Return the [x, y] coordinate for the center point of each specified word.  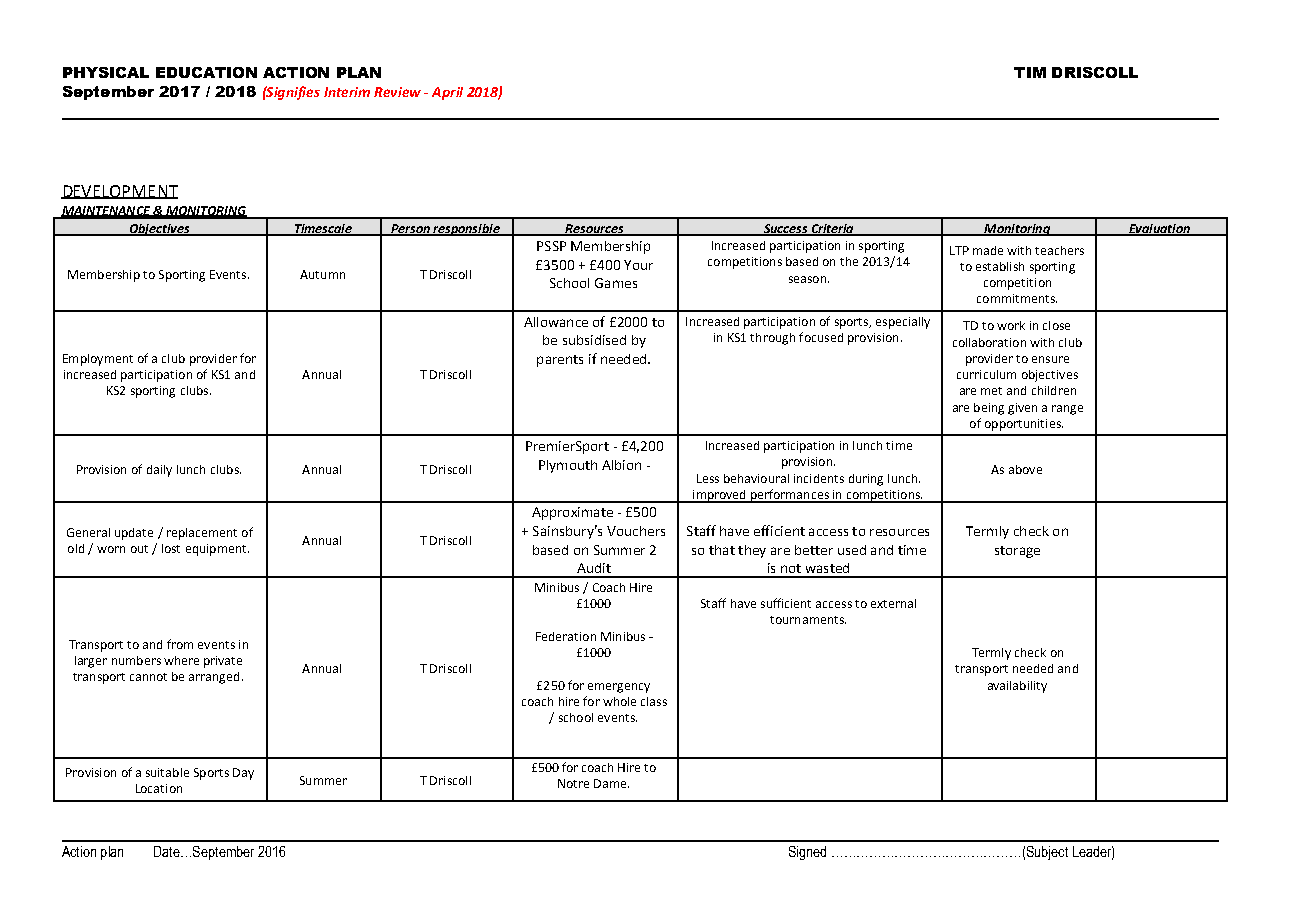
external [893, 603]
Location [159, 788]
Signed [807, 853]
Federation [566, 636]
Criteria [832, 229]
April [447, 93]
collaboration [989, 342]
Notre [573, 783]
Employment [98, 360]
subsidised [594, 340]
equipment [217, 550]
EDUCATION [206, 72]
